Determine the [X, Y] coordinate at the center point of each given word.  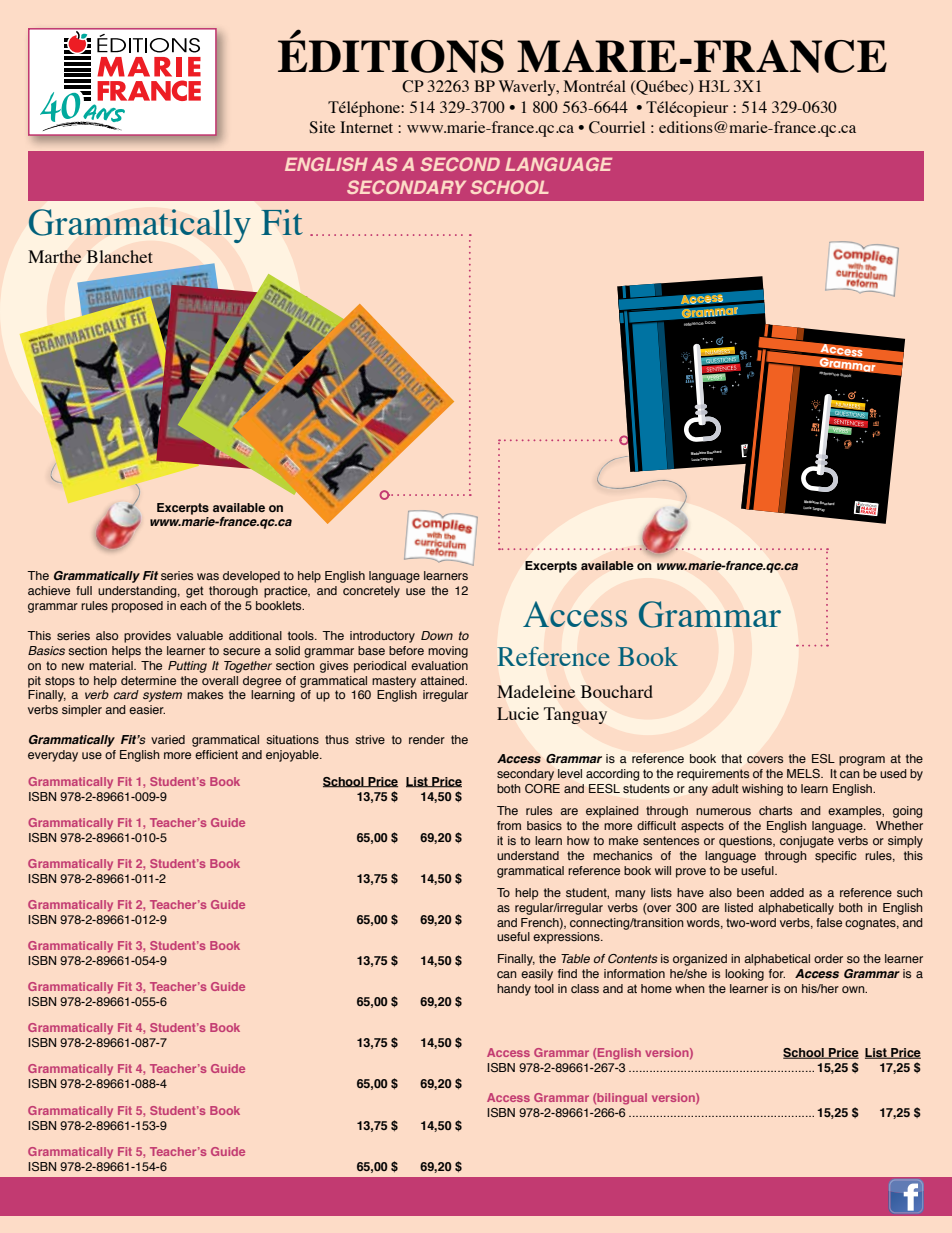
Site [322, 127]
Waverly [528, 88]
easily [537, 975]
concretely [371, 592]
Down [437, 635]
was [208, 576]
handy [514, 990]
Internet [366, 127]
